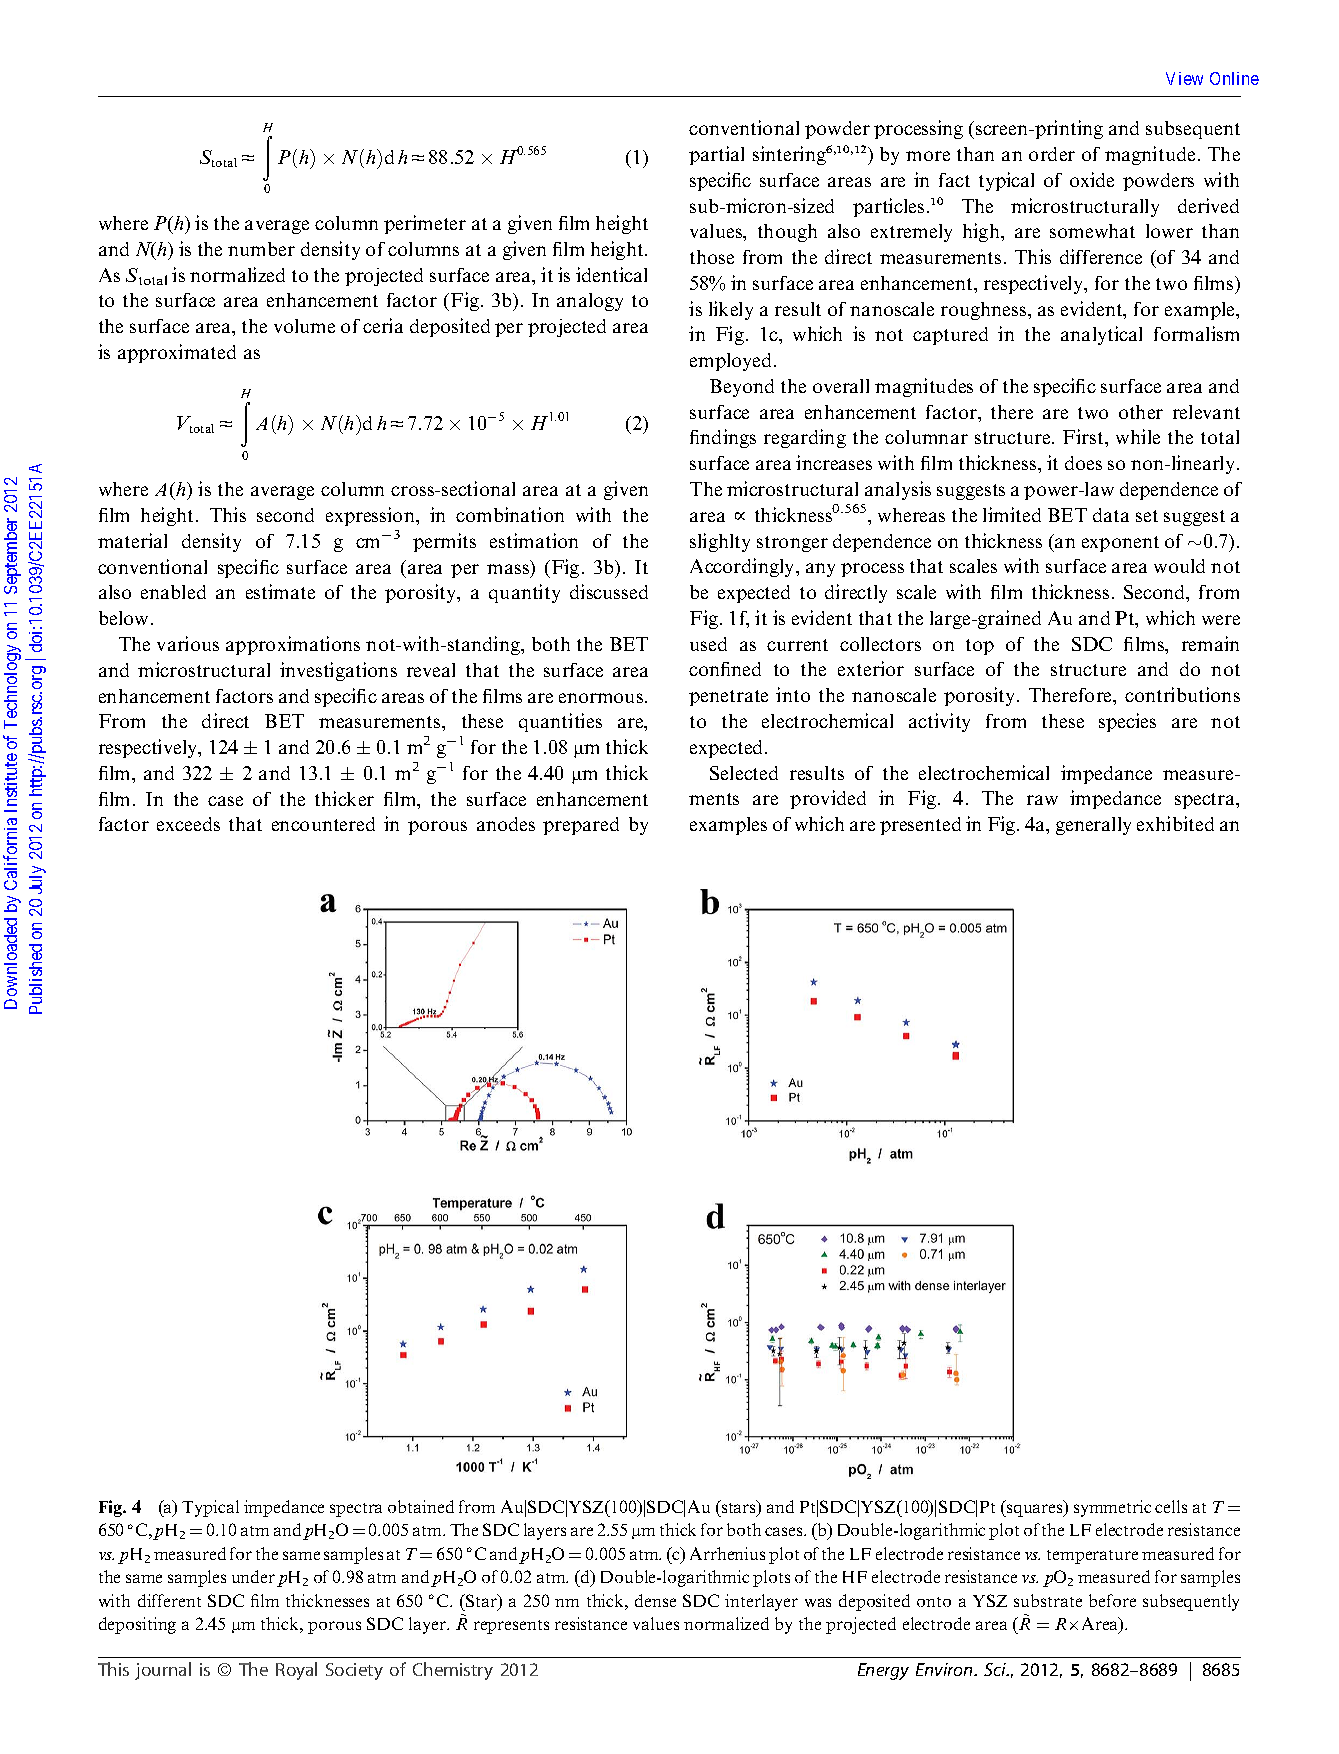 The height and width of the image is (1754, 1339). I want to click on prepared, so click(581, 826).
